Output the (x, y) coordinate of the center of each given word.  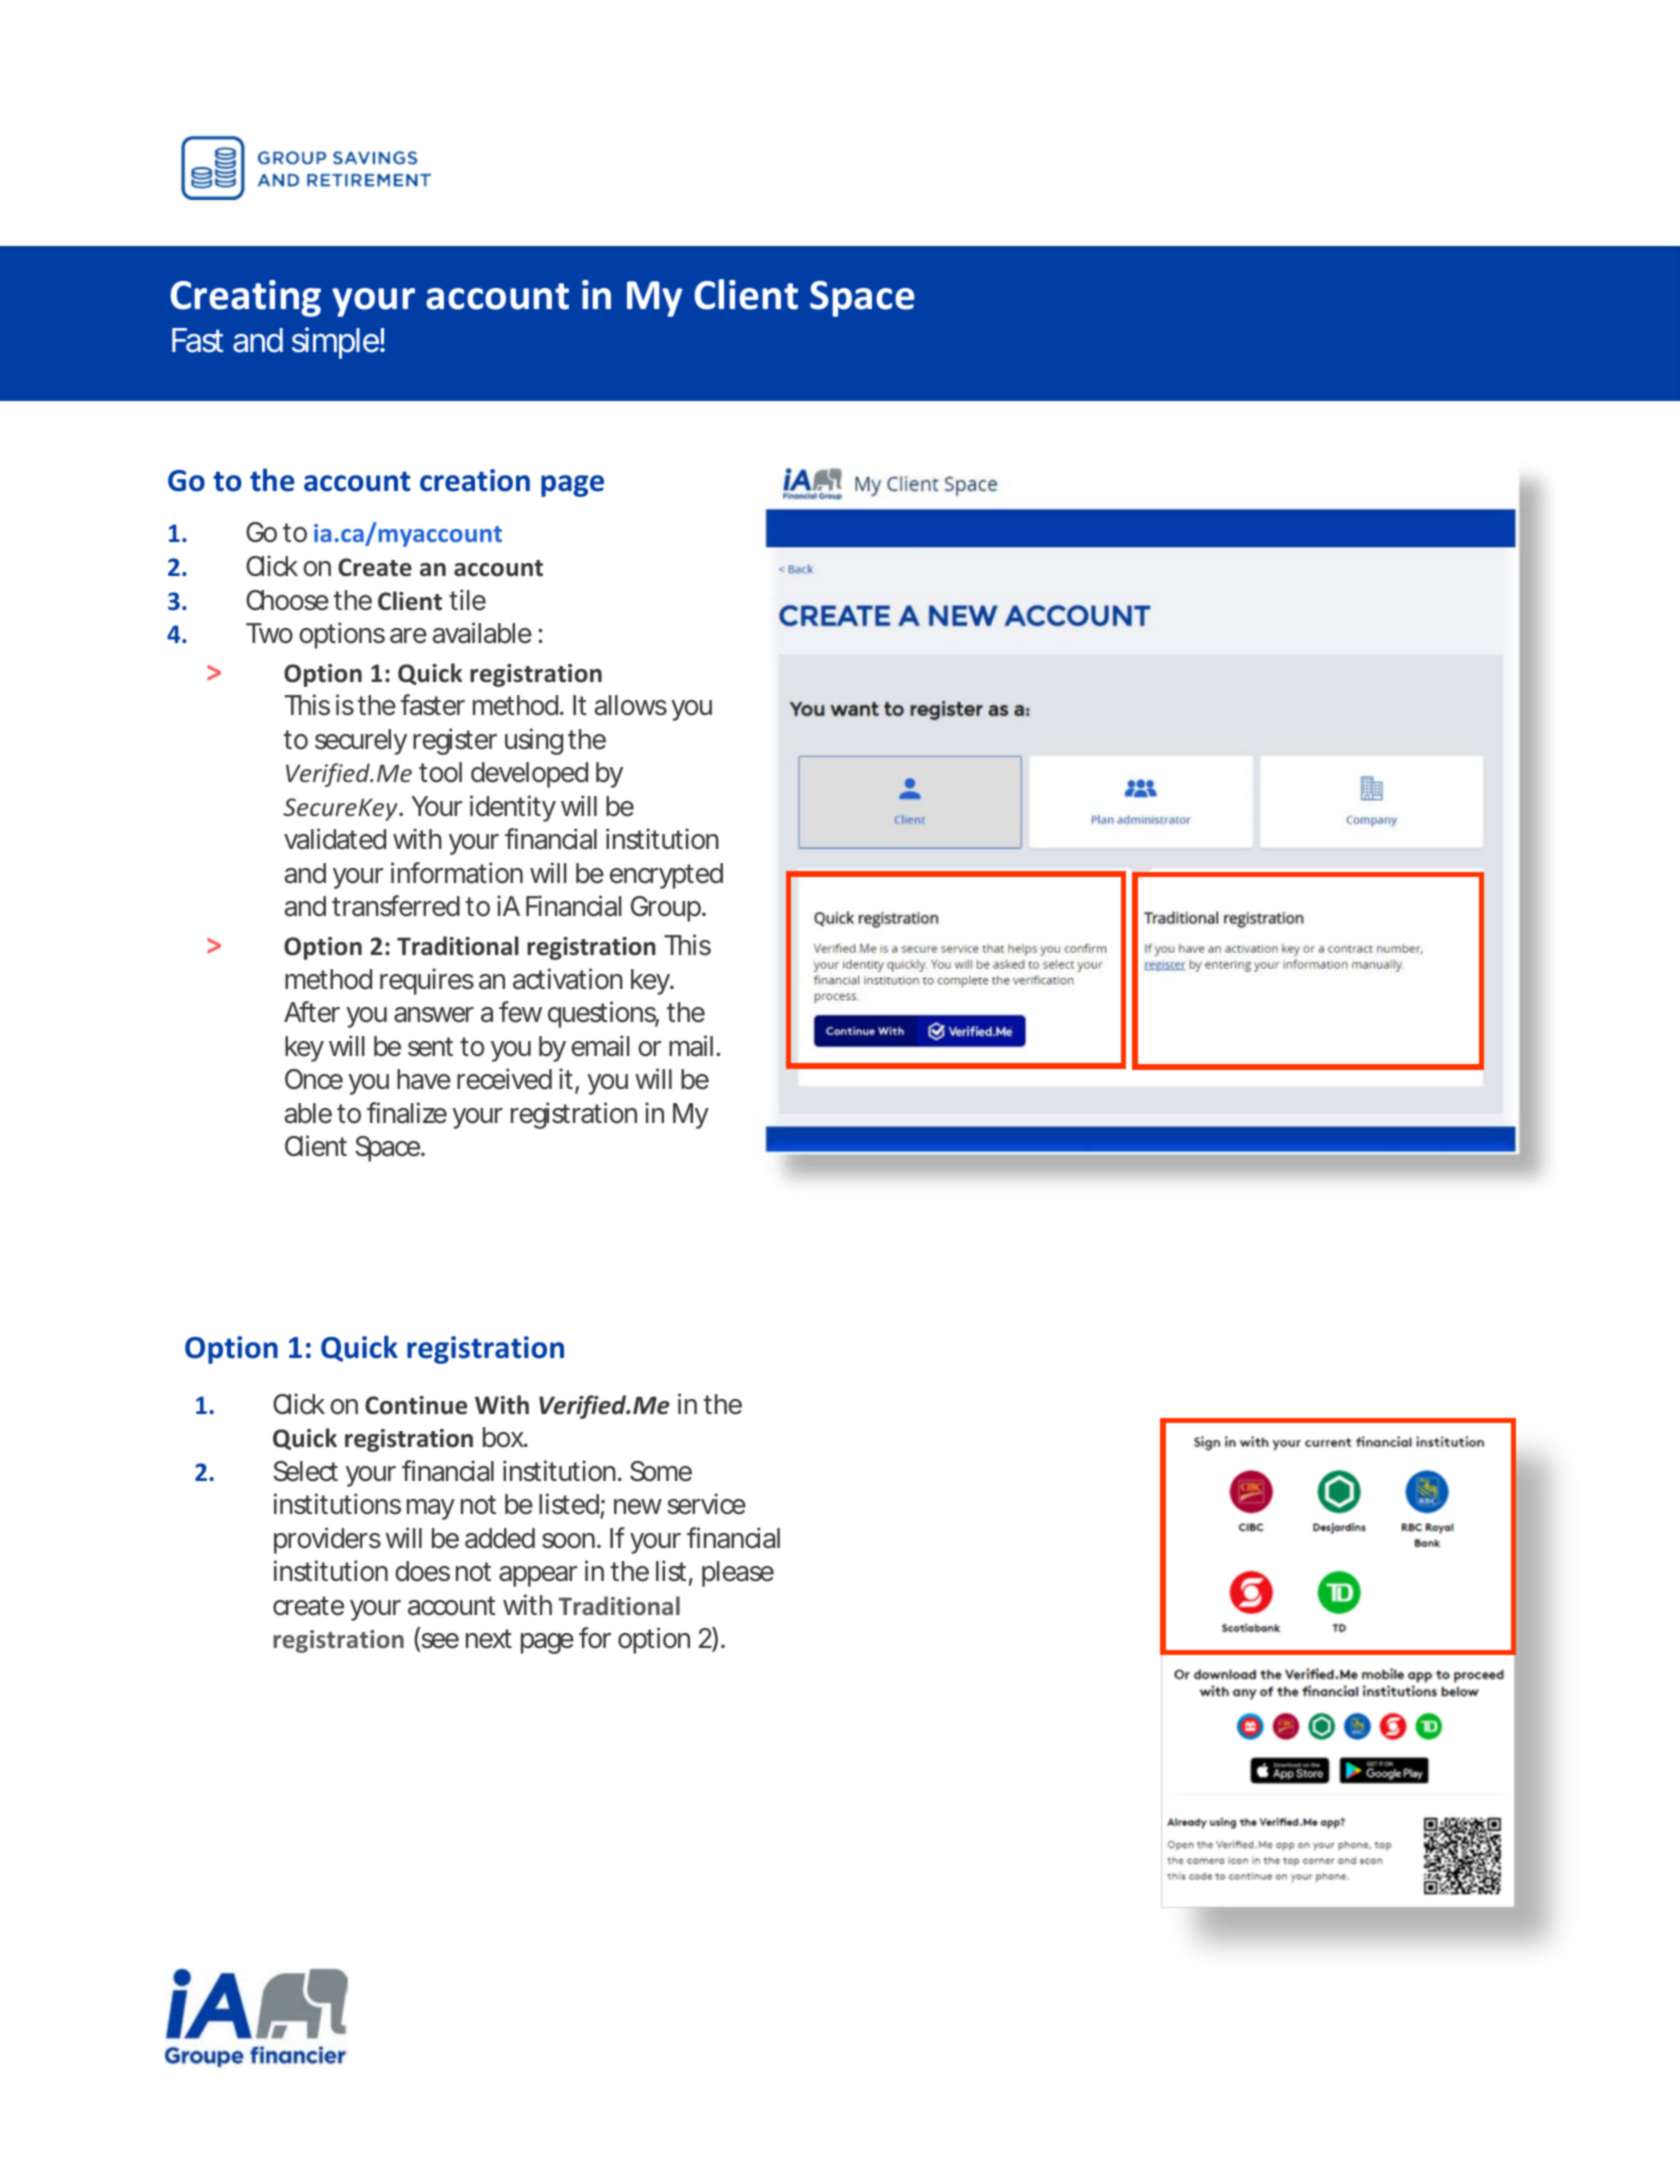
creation (475, 480)
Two (269, 633)
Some (661, 1471)
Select (305, 1471)
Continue (416, 1405)
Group (667, 909)
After (312, 1012)
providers (327, 1540)
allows (630, 705)
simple (336, 343)
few (520, 1012)
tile (467, 600)
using (534, 741)
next (489, 1639)
